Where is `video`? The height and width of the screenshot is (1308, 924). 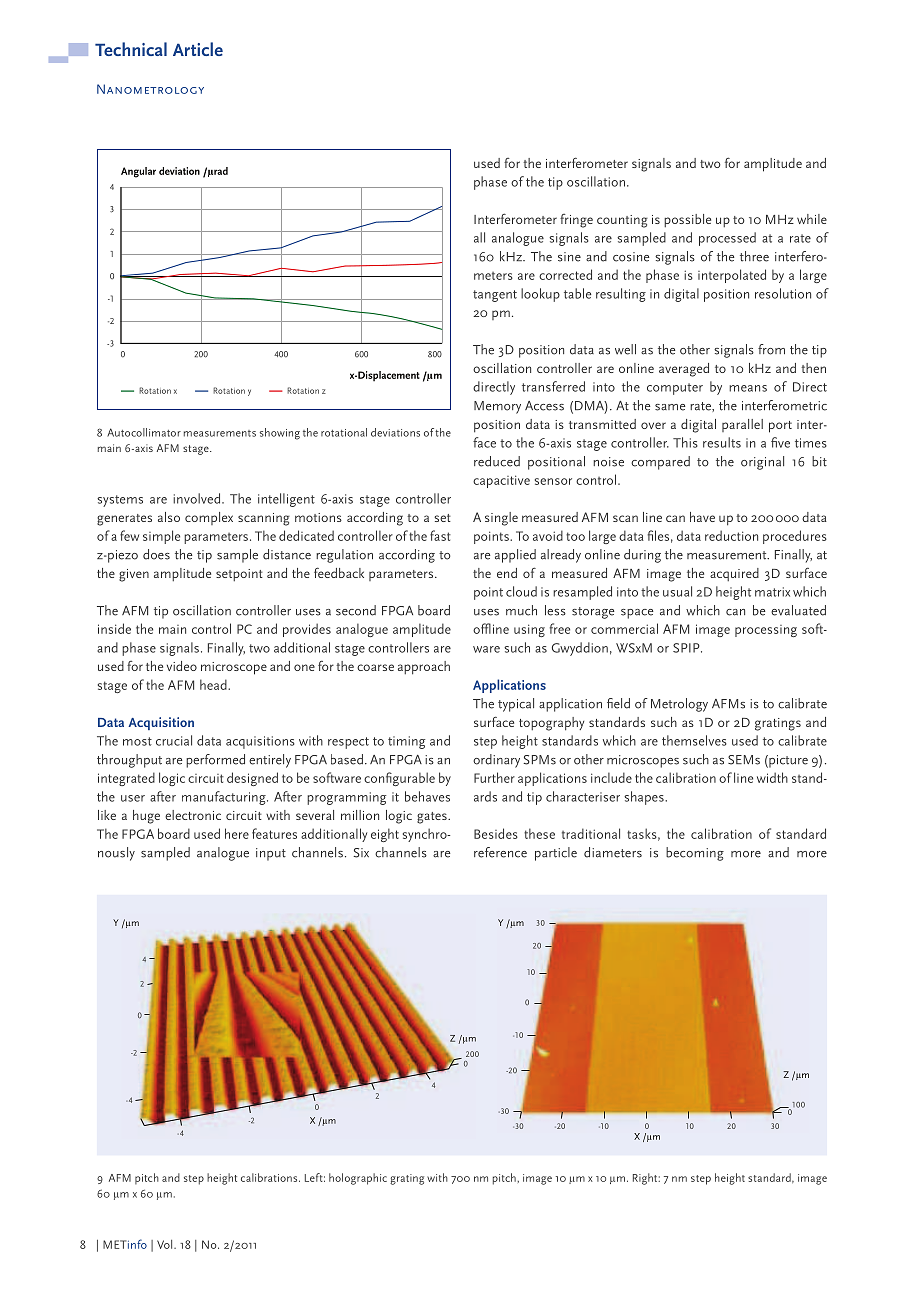
video is located at coordinates (182, 666).
